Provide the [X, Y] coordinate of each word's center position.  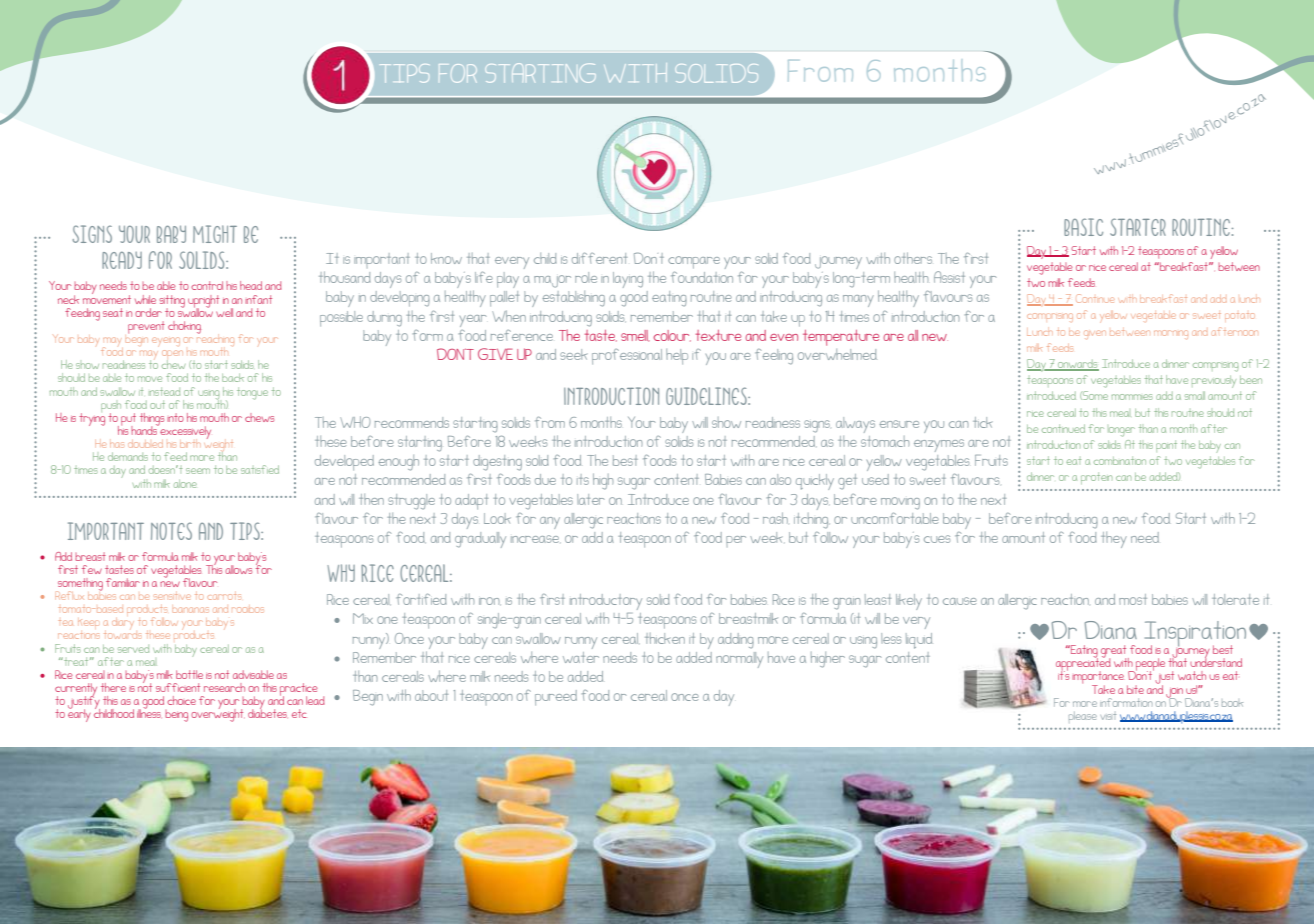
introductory [606, 602]
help [677, 356]
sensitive [172, 597]
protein [1097, 478]
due [545, 479]
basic [1083, 227]
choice [181, 700]
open [172, 356]
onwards [1077, 365]
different [599, 258]
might [215, 234]
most [1133, 599]
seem [198, 471]
